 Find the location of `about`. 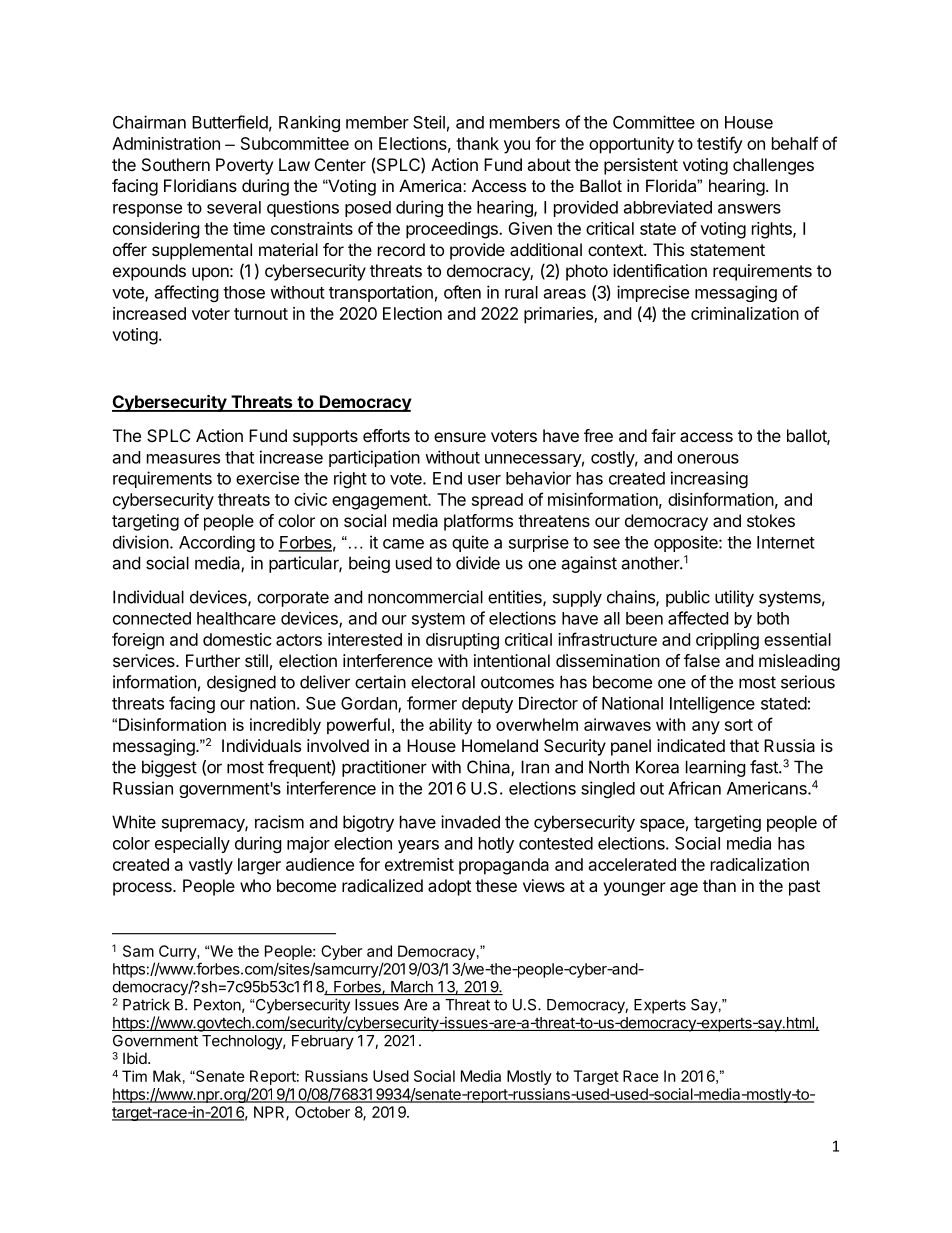

about is located at coordinates (549, 164).
